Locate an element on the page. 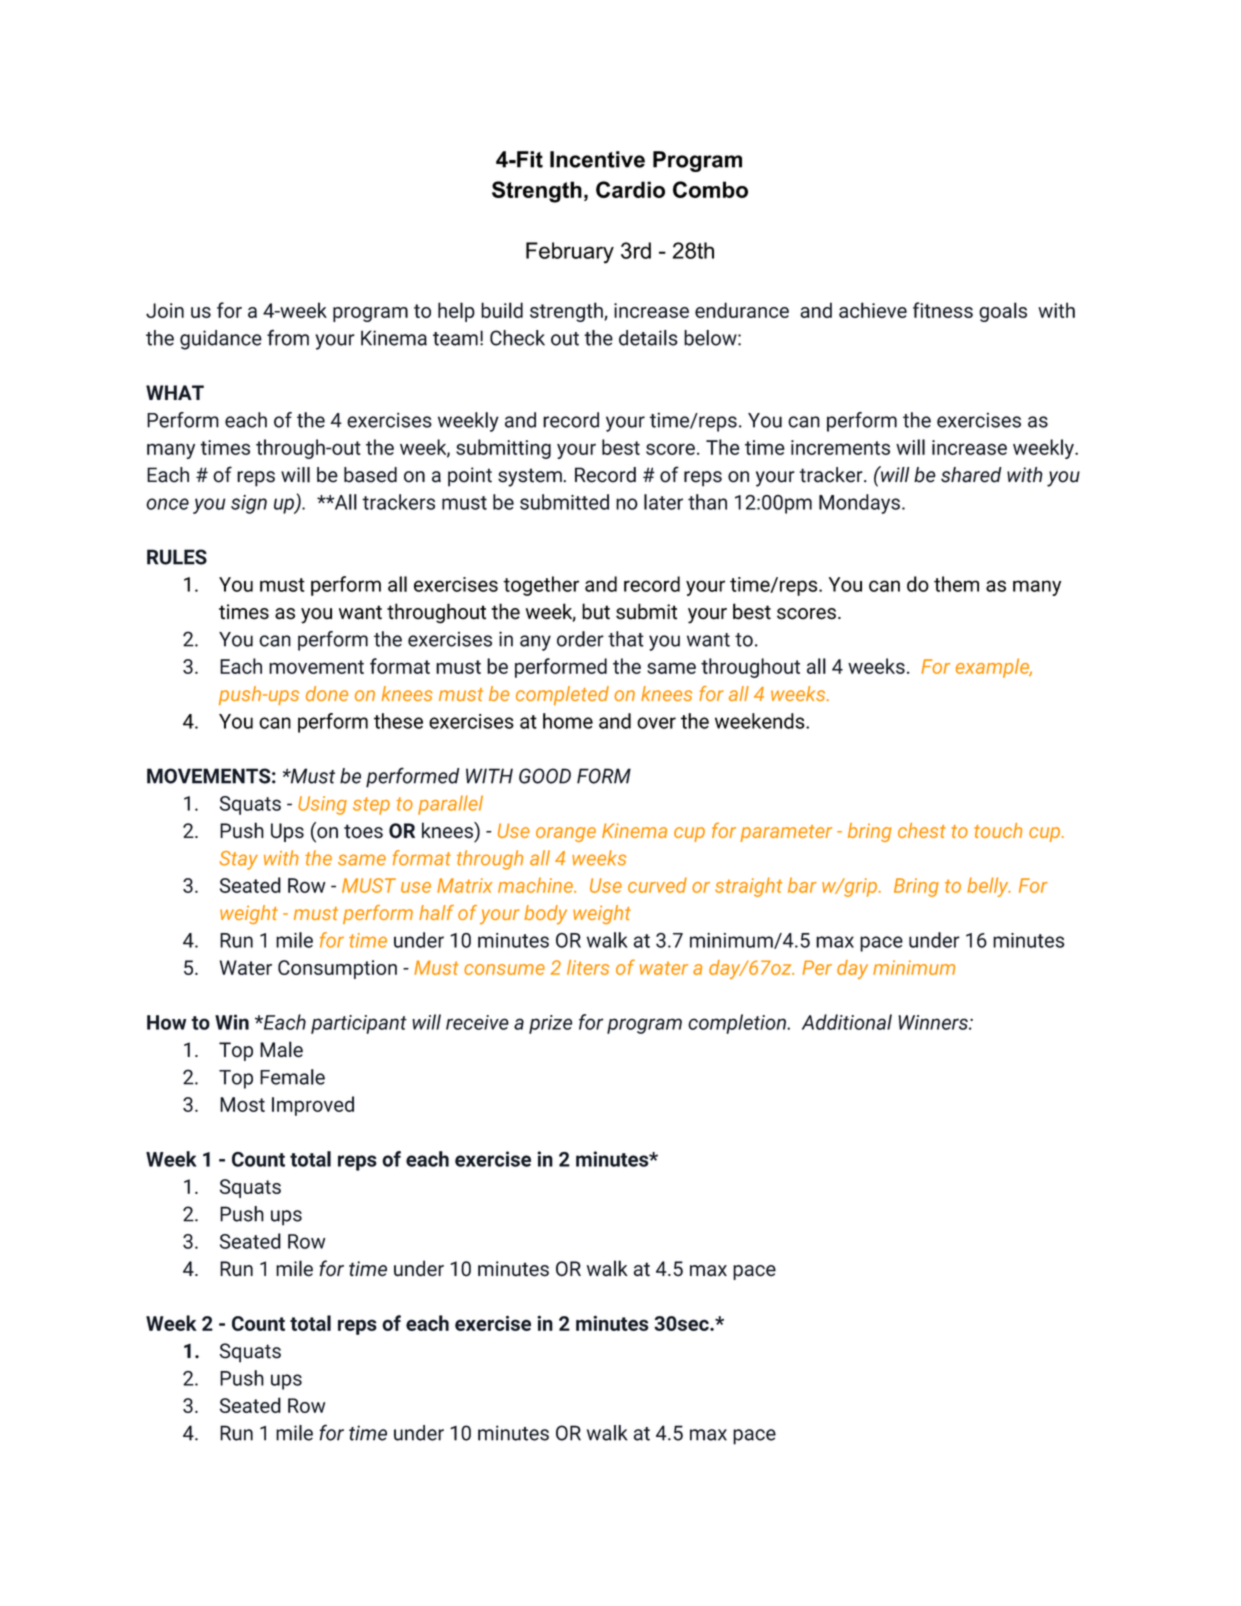 The image size is (1241, 1606). Join is located at coordinates (165, 310).
